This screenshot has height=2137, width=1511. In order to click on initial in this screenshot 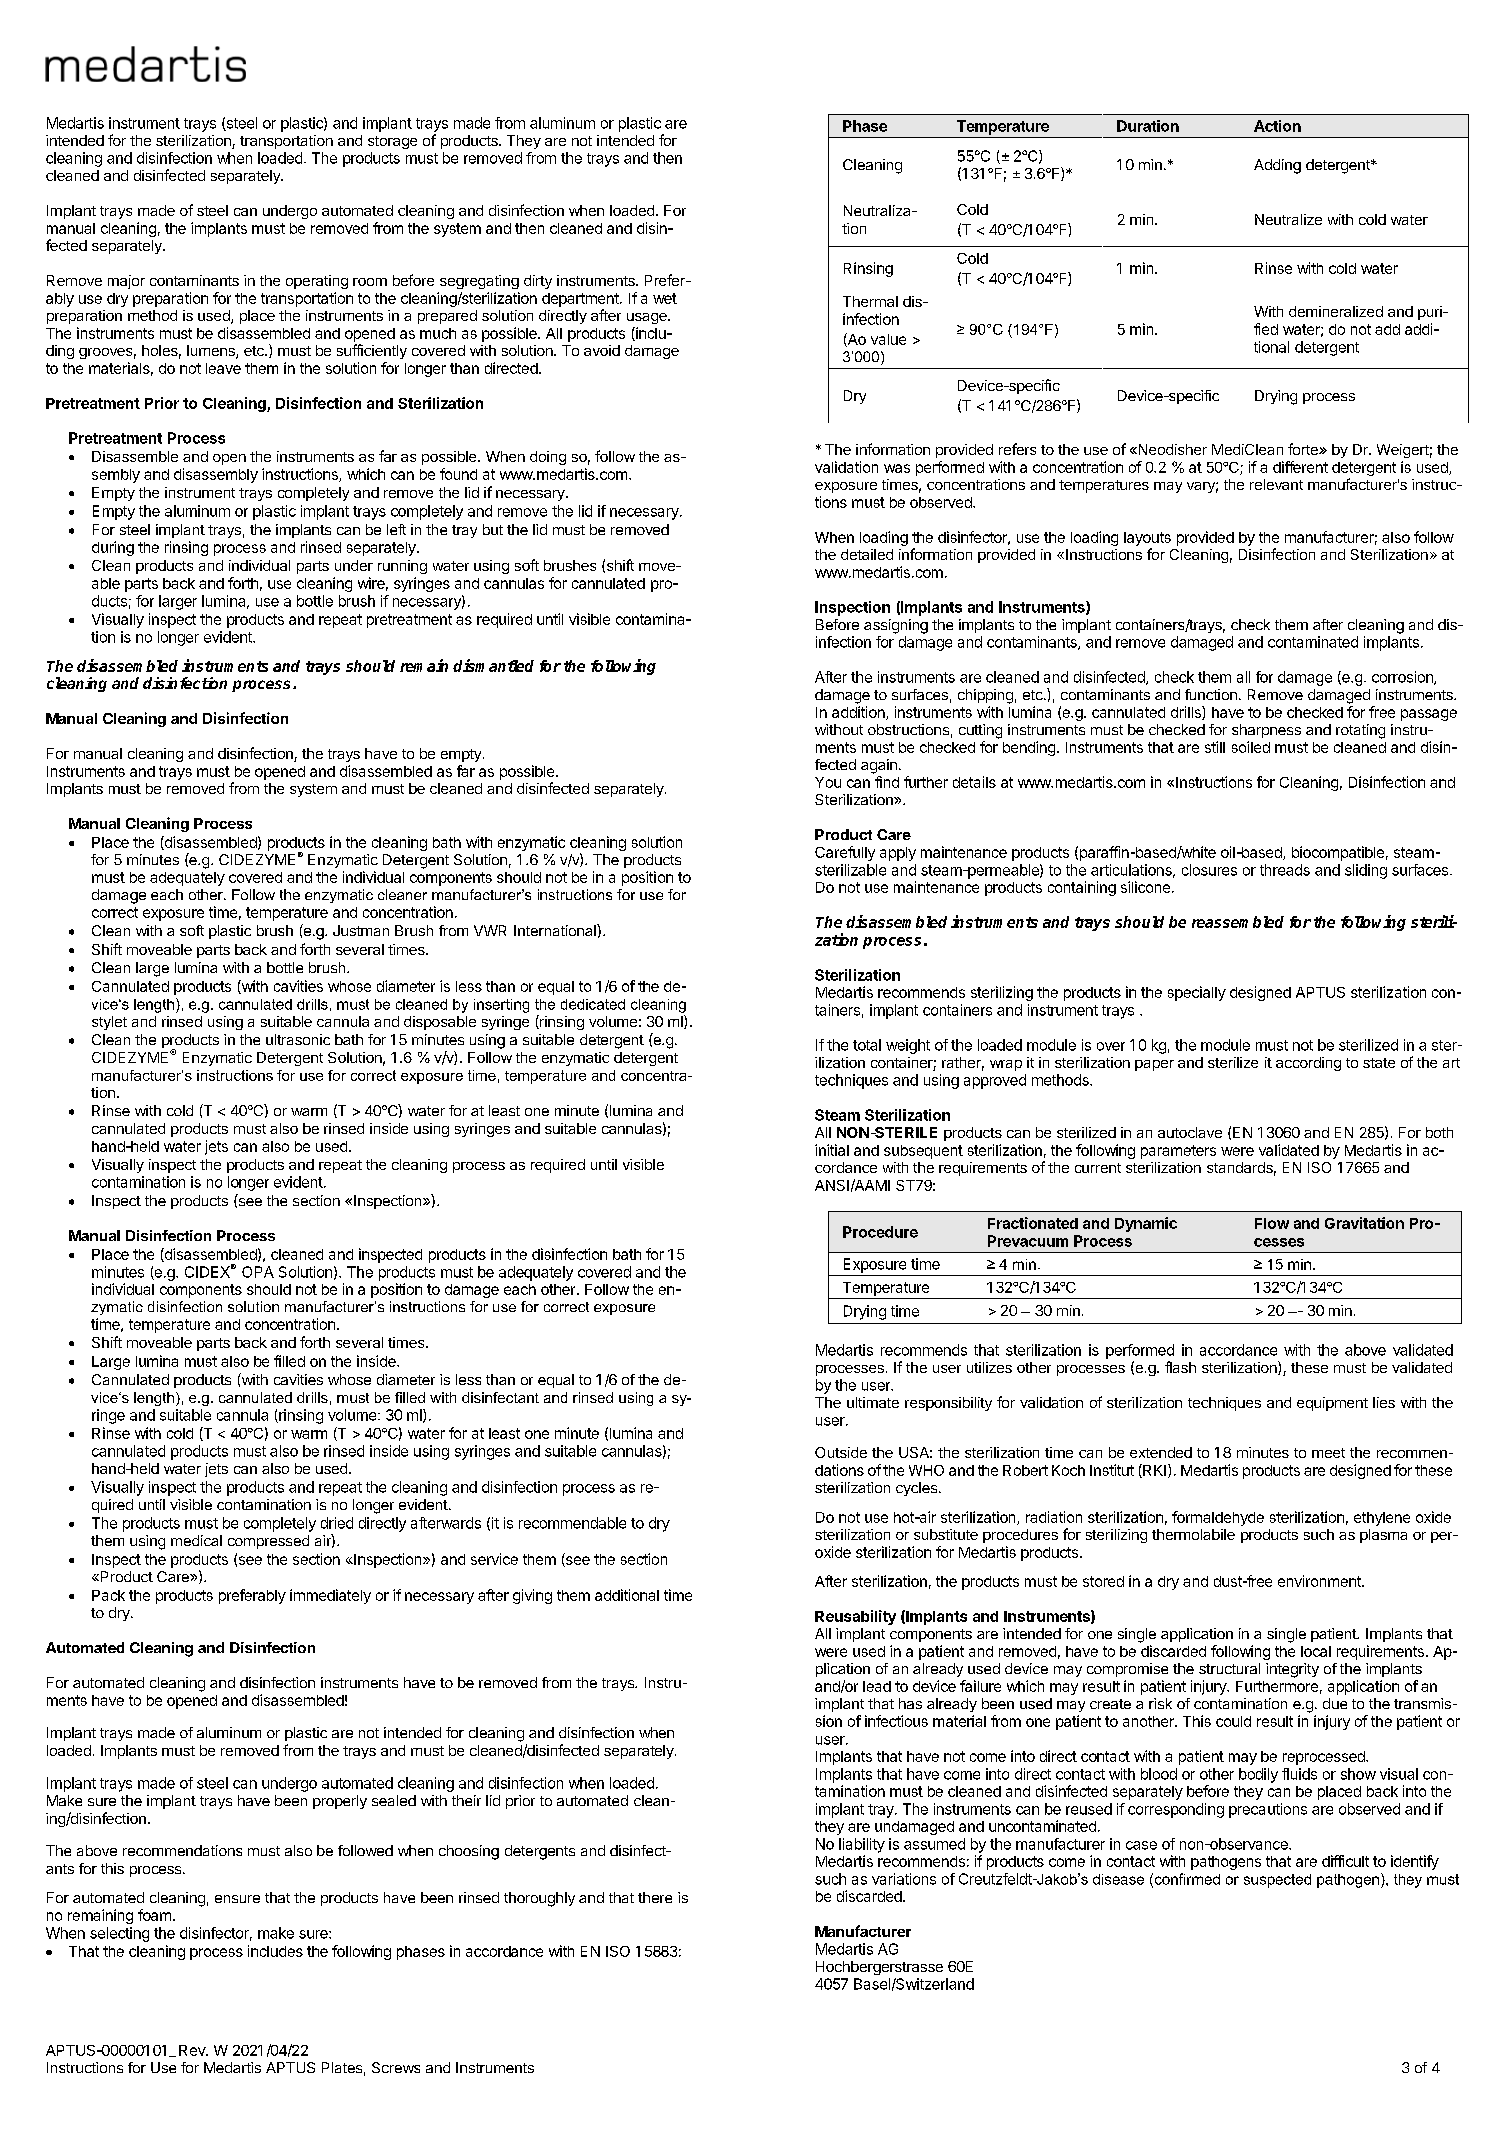, I will do `click(832, 1150)`.
